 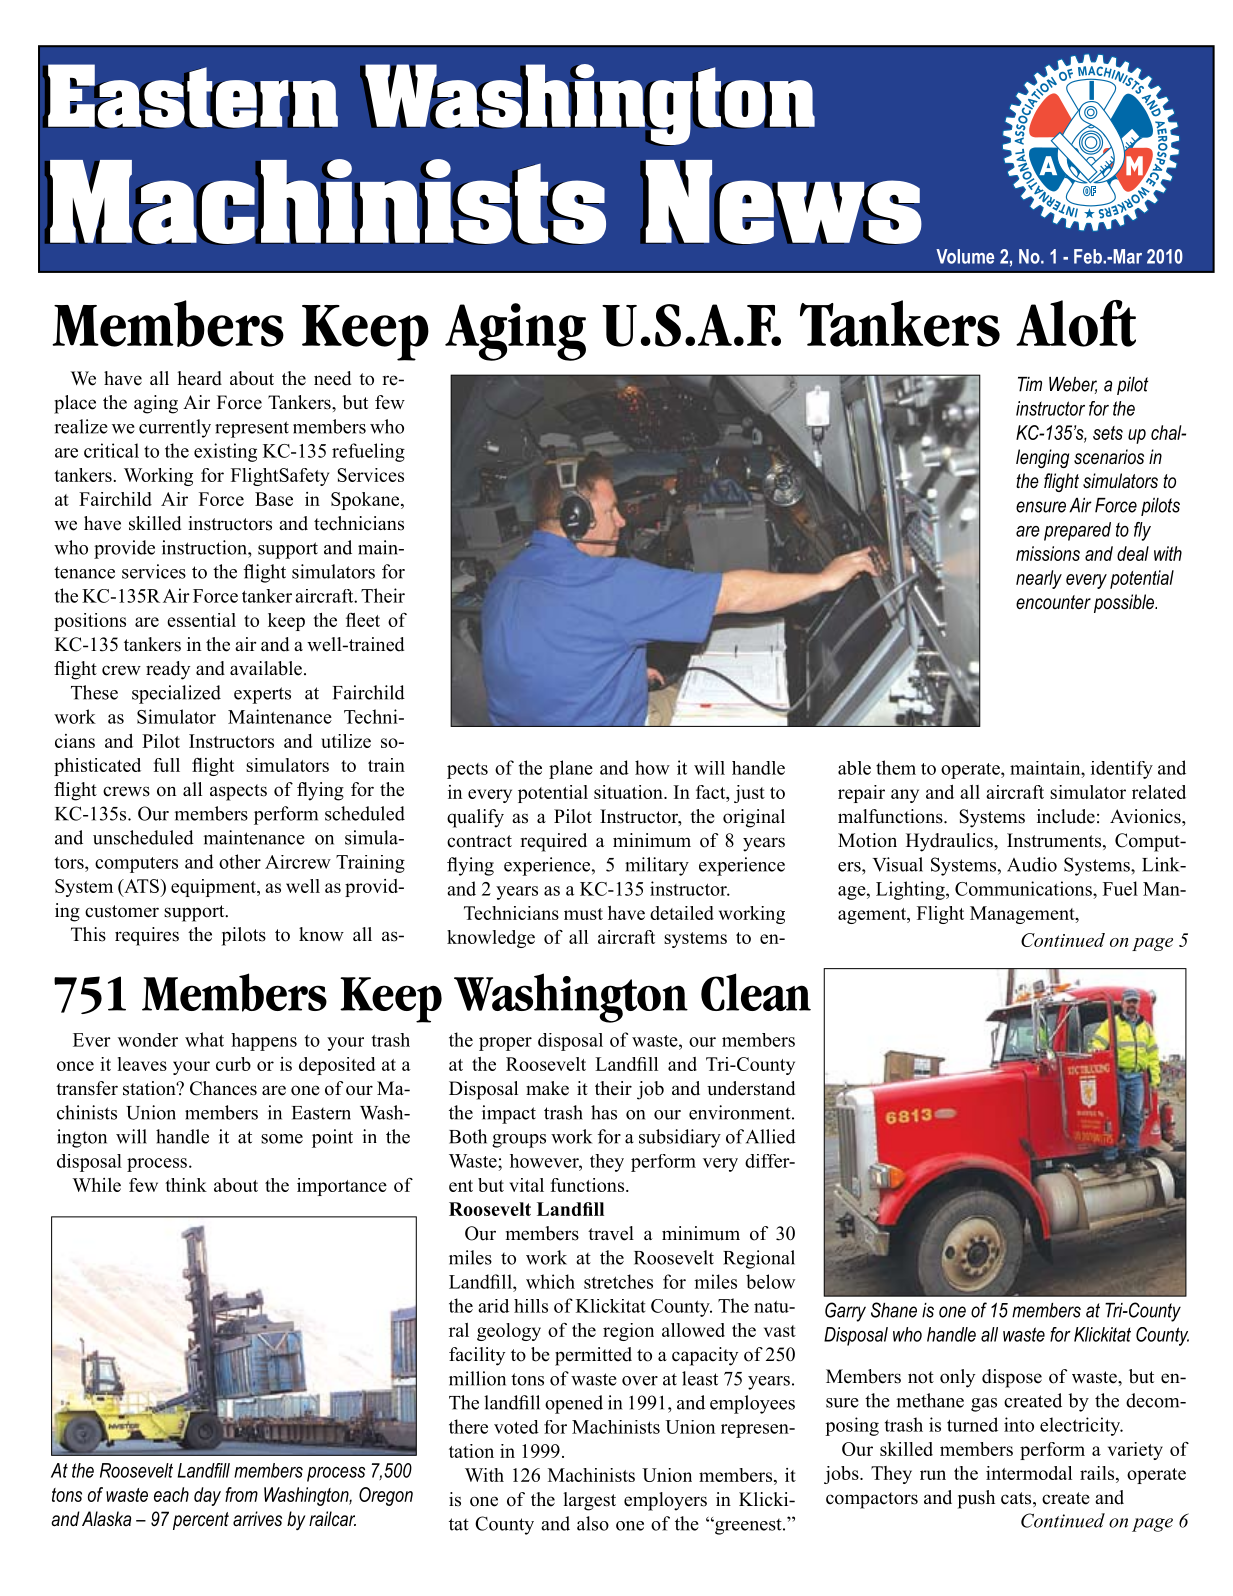 What do you see at coordinates (894, 1310) in the screenshot?
I see `Shane` at bounding box center [894, 1310].
